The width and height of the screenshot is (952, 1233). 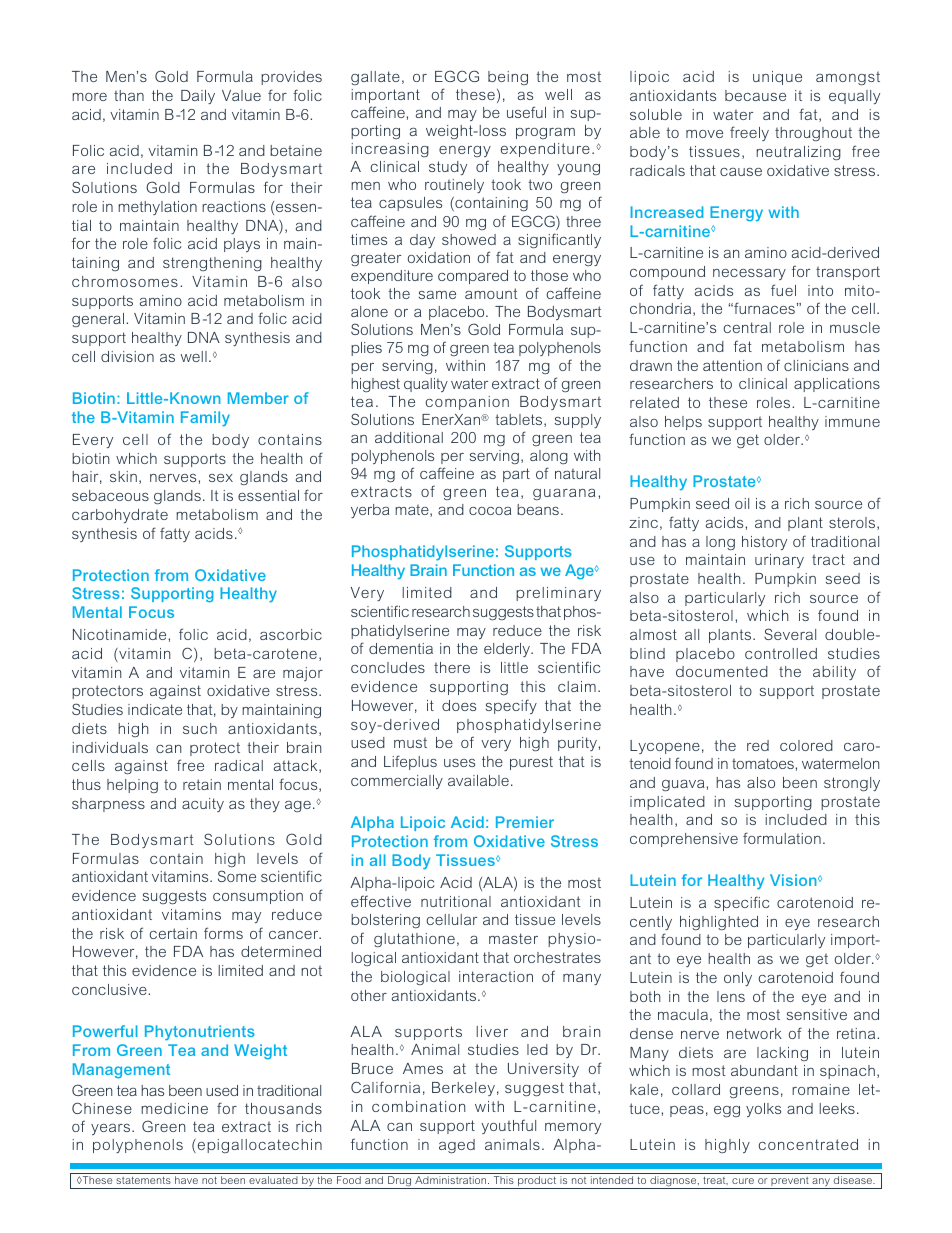 What do you see at coordinates (121, 634) in the screenshot?
I see `Nicotinamide` at bounding box center [121, 634].
